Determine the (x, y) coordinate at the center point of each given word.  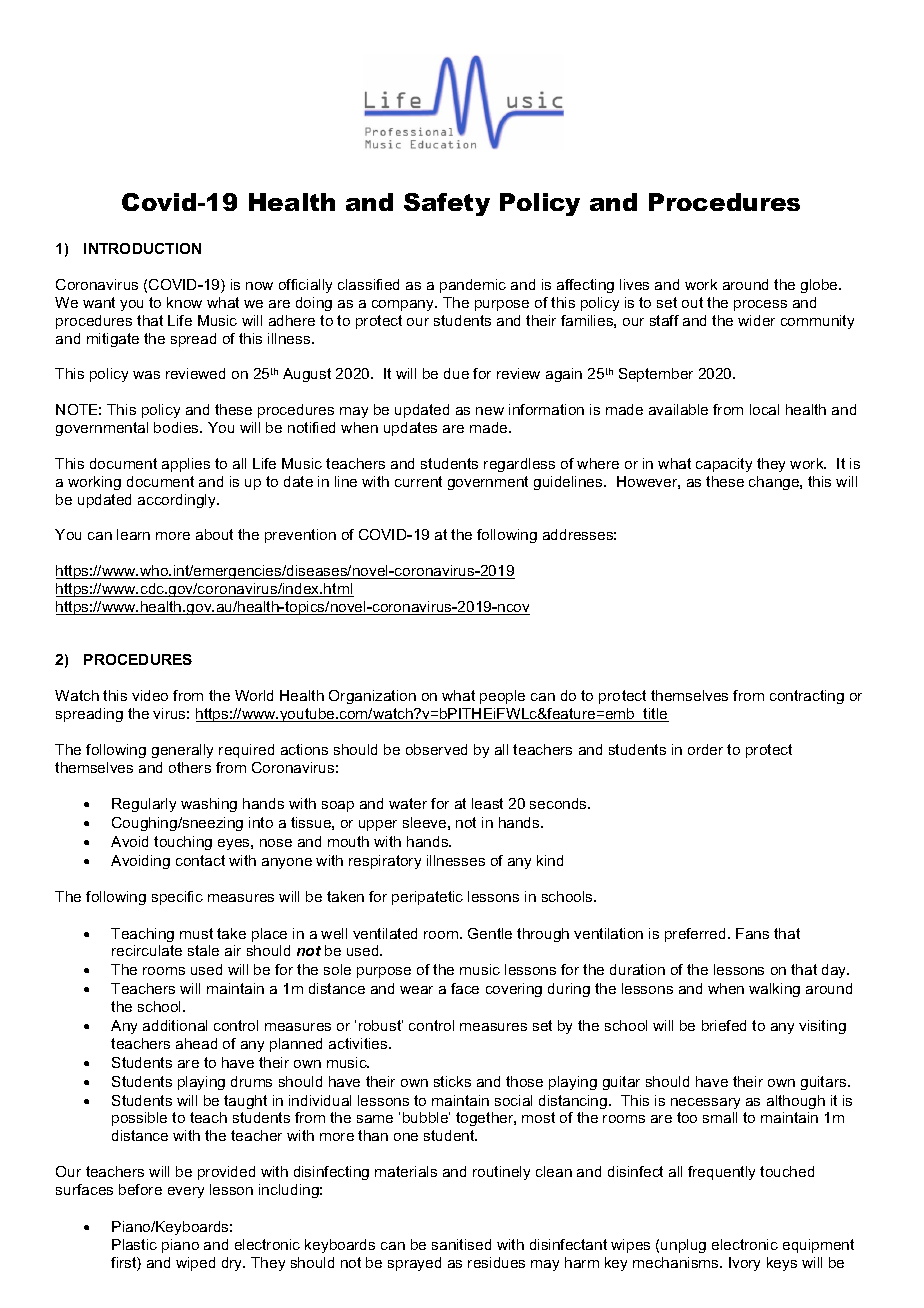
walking (774, 990)
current (418, 481)
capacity (724, 465)
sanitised (461, 1244)
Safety (447, 204)
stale (203, 950)
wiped (195, 1264)
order (705, 749)
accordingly (178, 501)
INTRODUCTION (142, 248)
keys (782, 1264)
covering (514, 990)
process (760, 305)
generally (182, 751)
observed (436, 749)
